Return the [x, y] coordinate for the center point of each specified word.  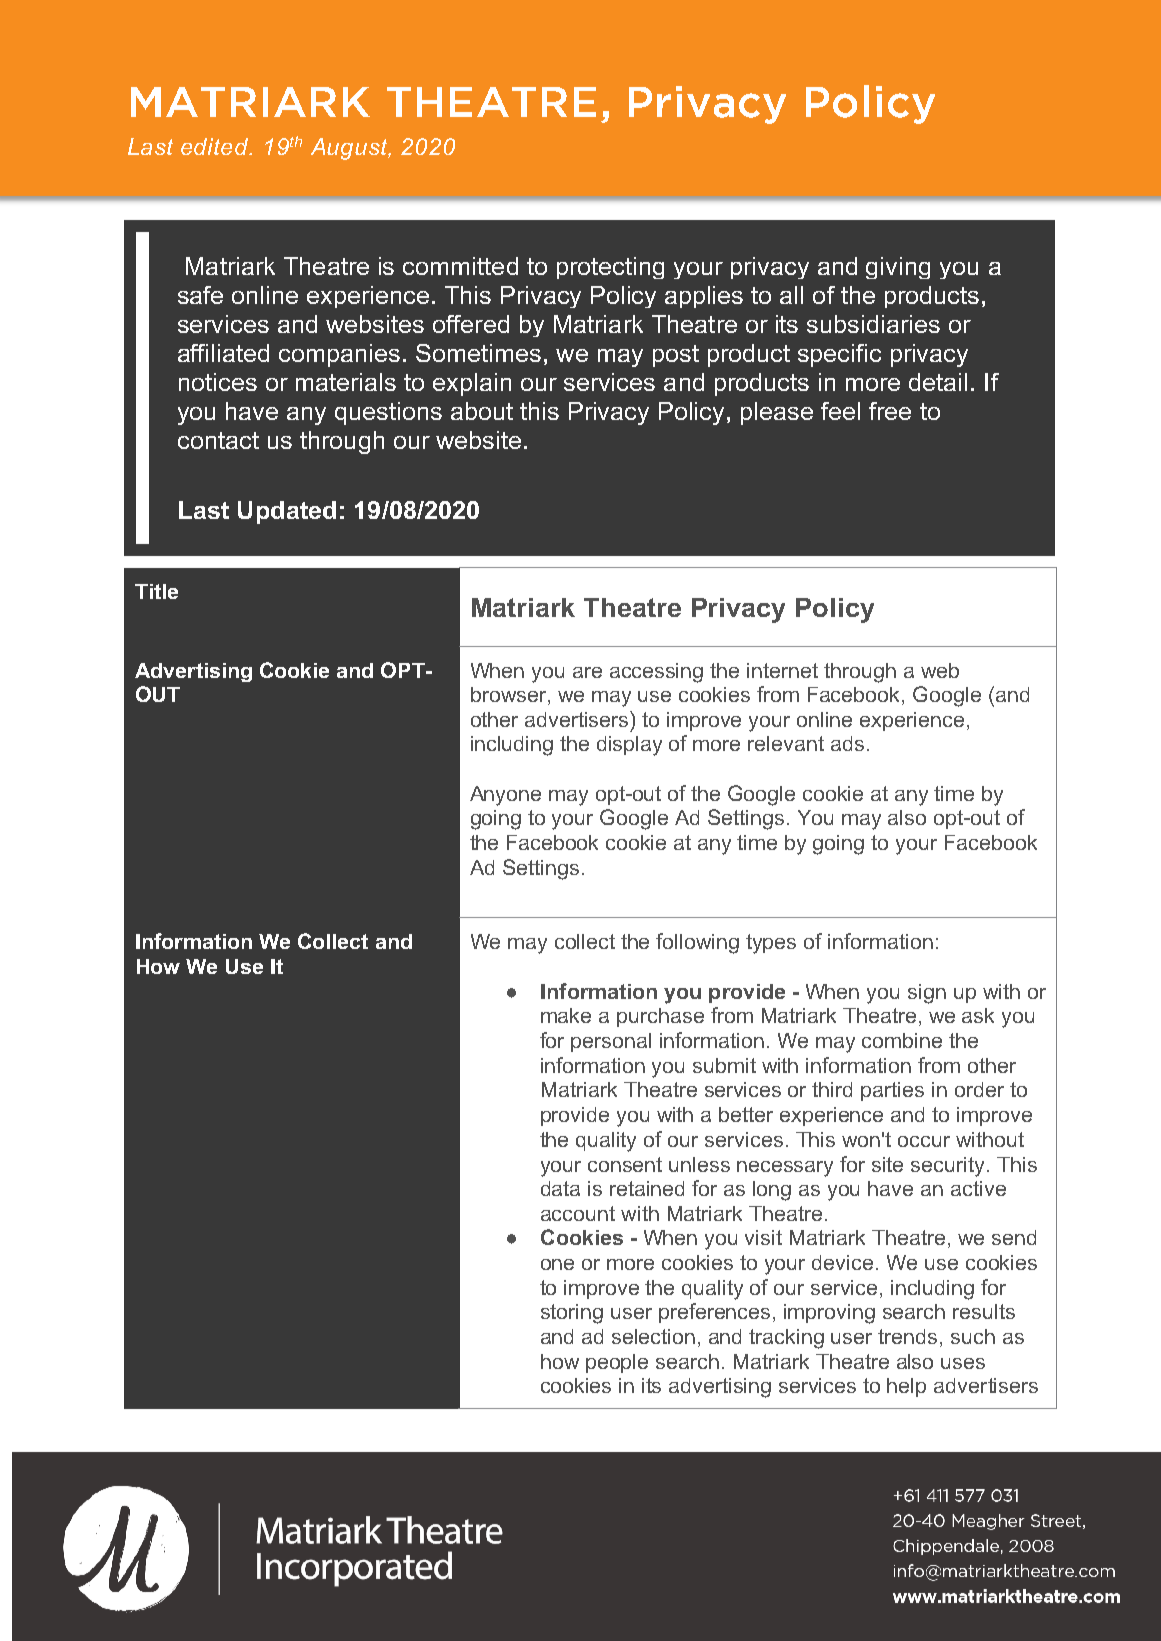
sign [927, 994]
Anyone [505, 796]
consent [625, 1164]
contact [218, 440]
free [890, 411]
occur [924, 1141]
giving [898, 268]
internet [782, 670]
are [587, 672]
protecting [610, 268]
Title [156, 591]
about [482, 411]
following [697, 943]
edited [216, 146]
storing [572, 1314]
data [560, 1188]
